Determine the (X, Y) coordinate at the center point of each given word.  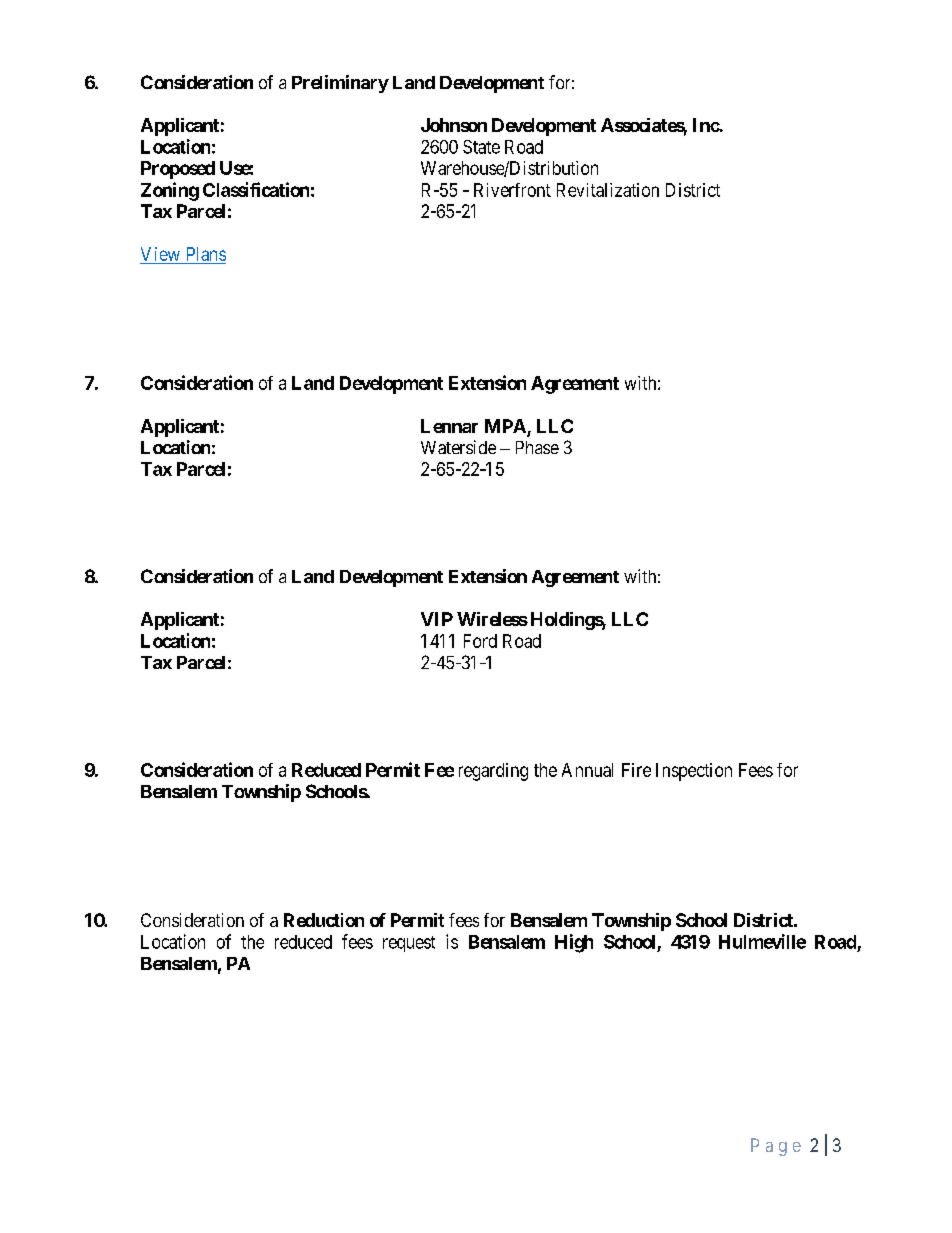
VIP (437, 619)
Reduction (324, 920)
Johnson (454, 125)
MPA (505, 426)
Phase (537, 447)
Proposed (178, 170)
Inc (706, 125)
